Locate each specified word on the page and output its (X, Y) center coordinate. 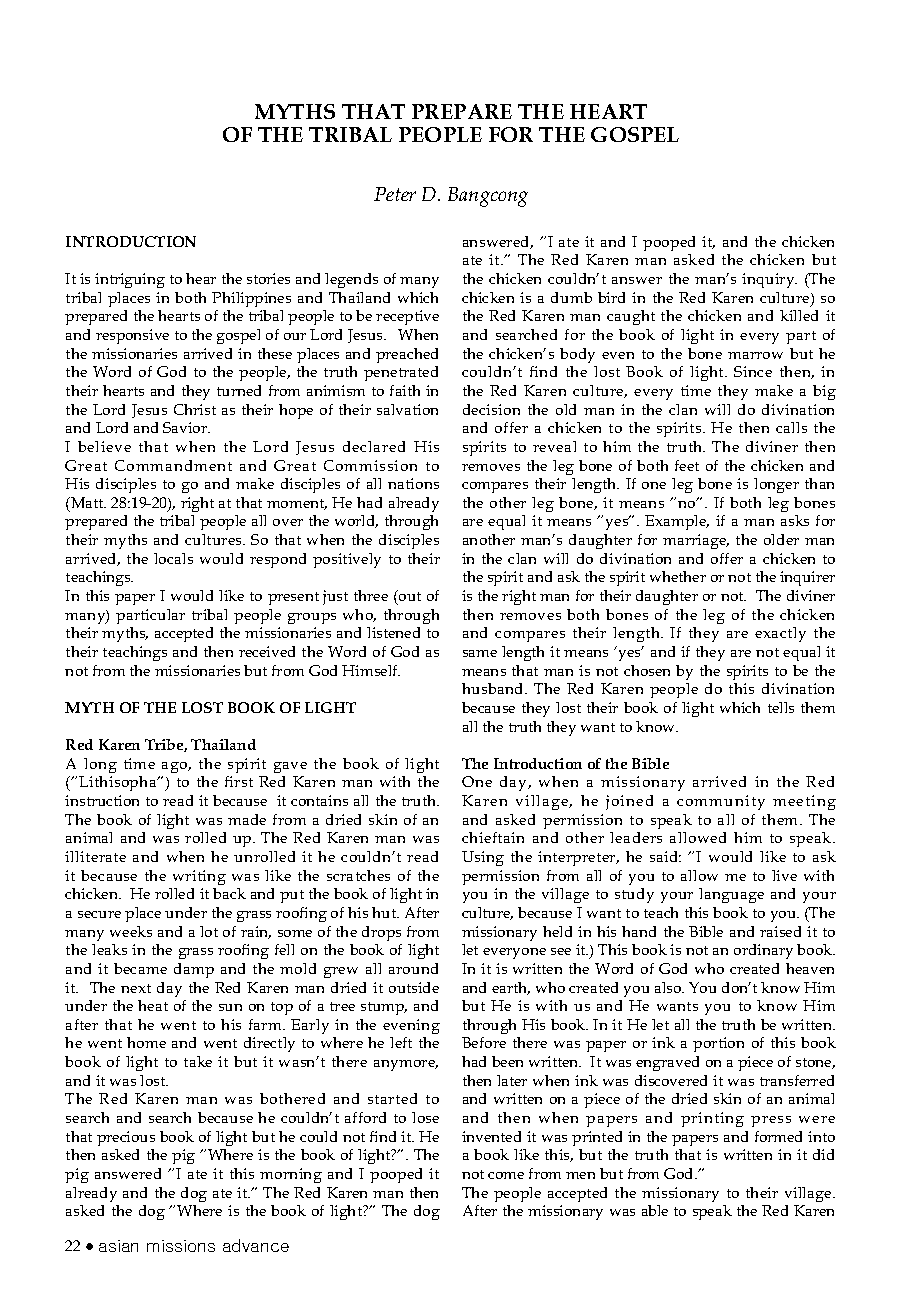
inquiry (769, 280)
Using (483, 858)
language (731, 895)
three (371, 595)
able (655, 1210)
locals (173, 558)
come (506, 1175)
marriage (695, 541)
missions (181, 1246)
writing (199, 877)
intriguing (130, 280)
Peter (395, 194)
